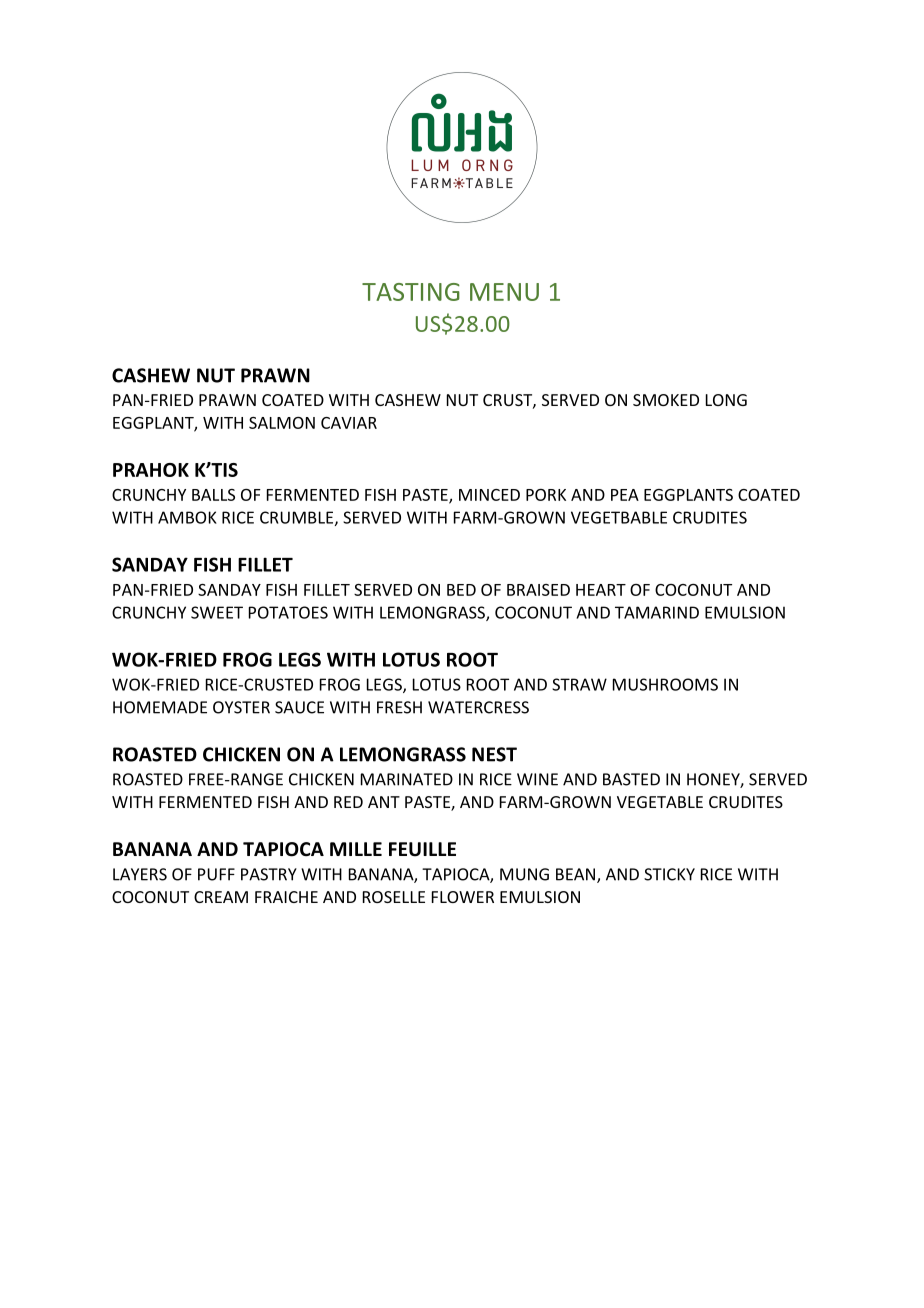  What do you see at coordinates (666, 400) in the page?
I see `SMOKED` at bounding box center [666, 400].
